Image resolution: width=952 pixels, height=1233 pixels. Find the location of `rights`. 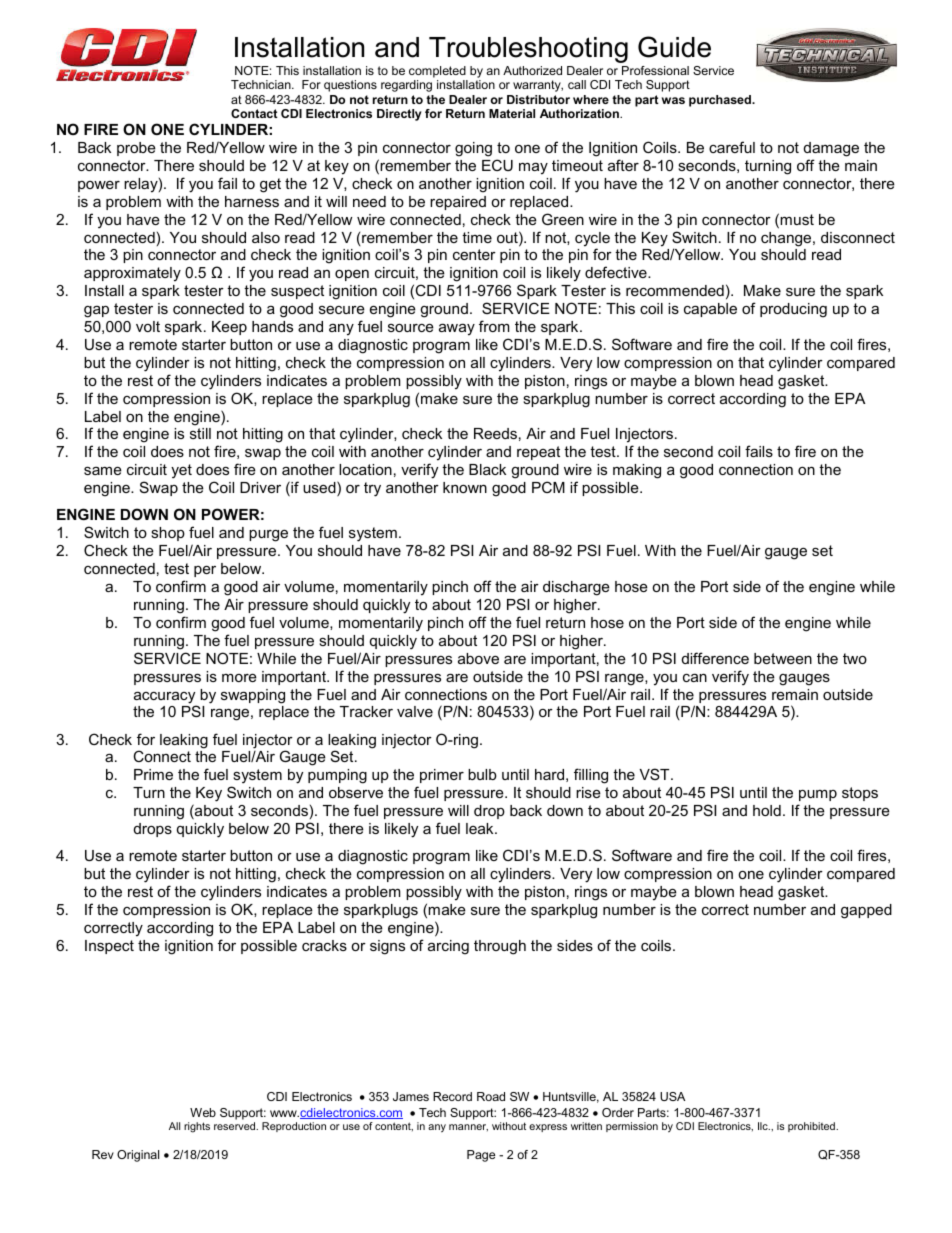

rights is located at coordinates (197, 1127).
